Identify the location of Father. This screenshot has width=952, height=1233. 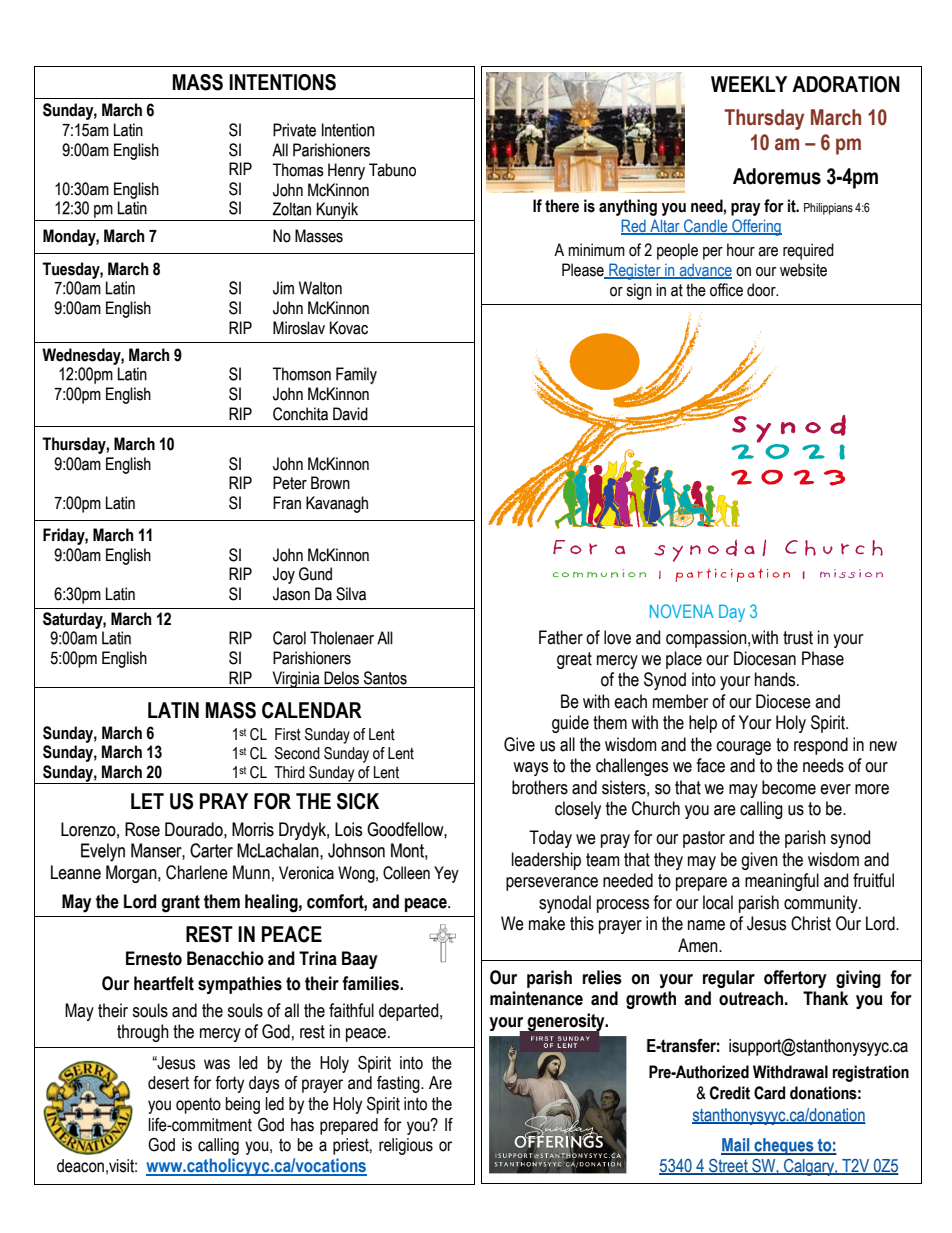
(561, 637).
